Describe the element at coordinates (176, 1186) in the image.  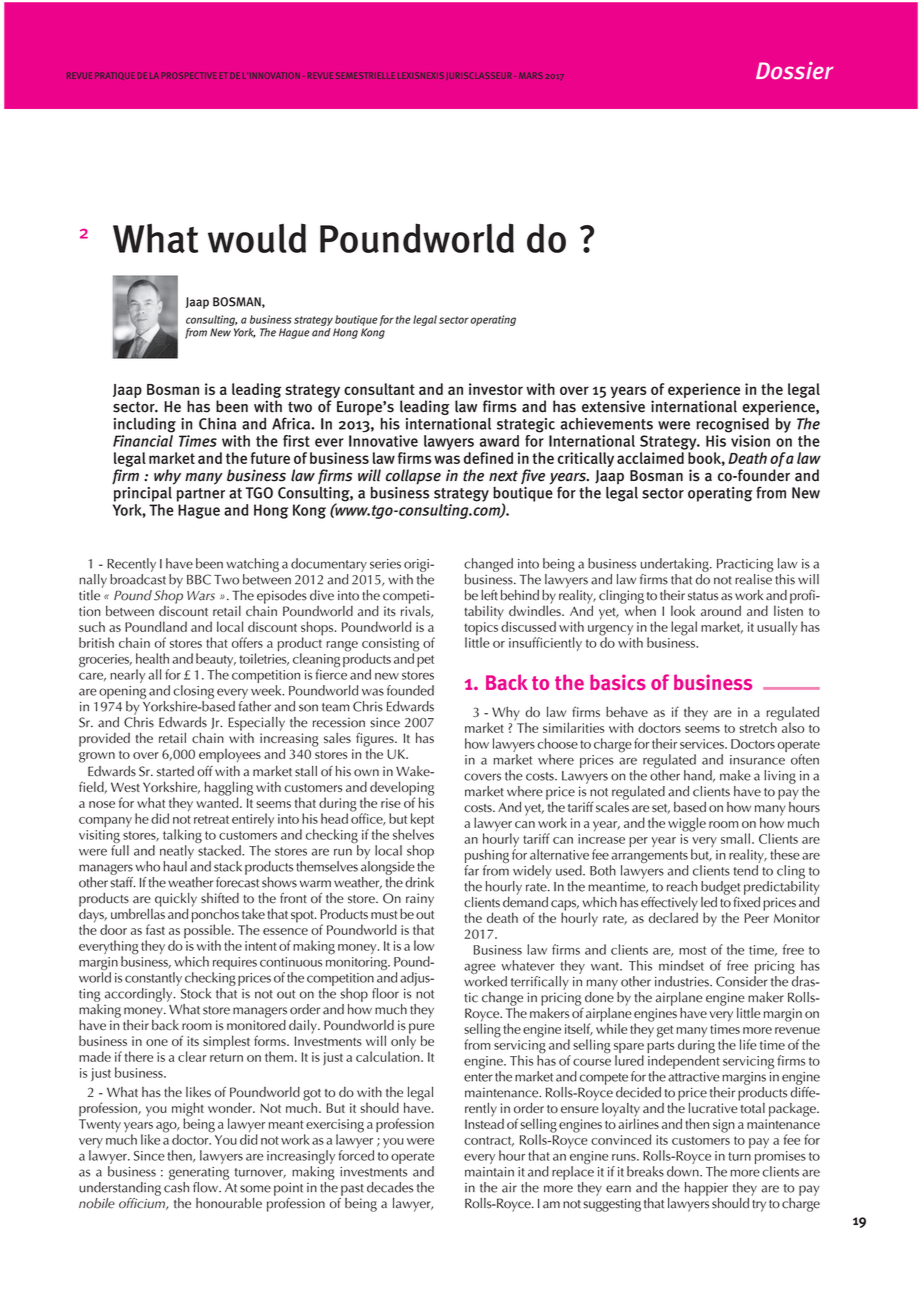
I see `cash` at that location.
